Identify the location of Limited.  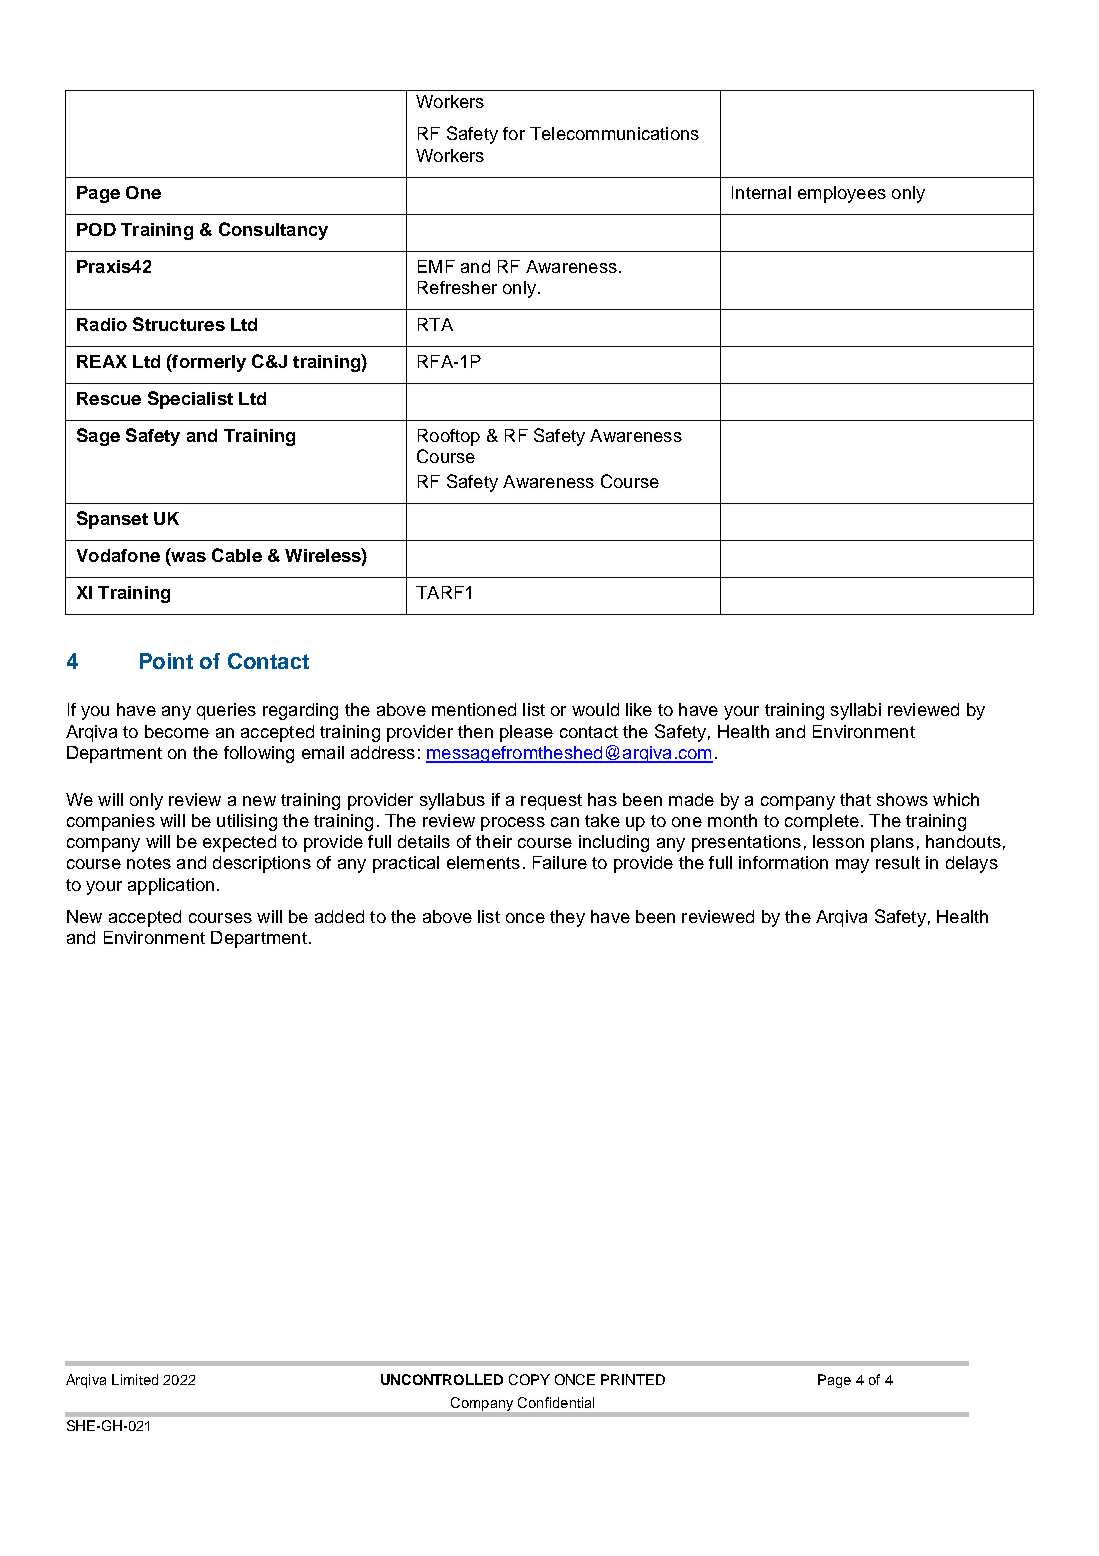
(135, 1379).
